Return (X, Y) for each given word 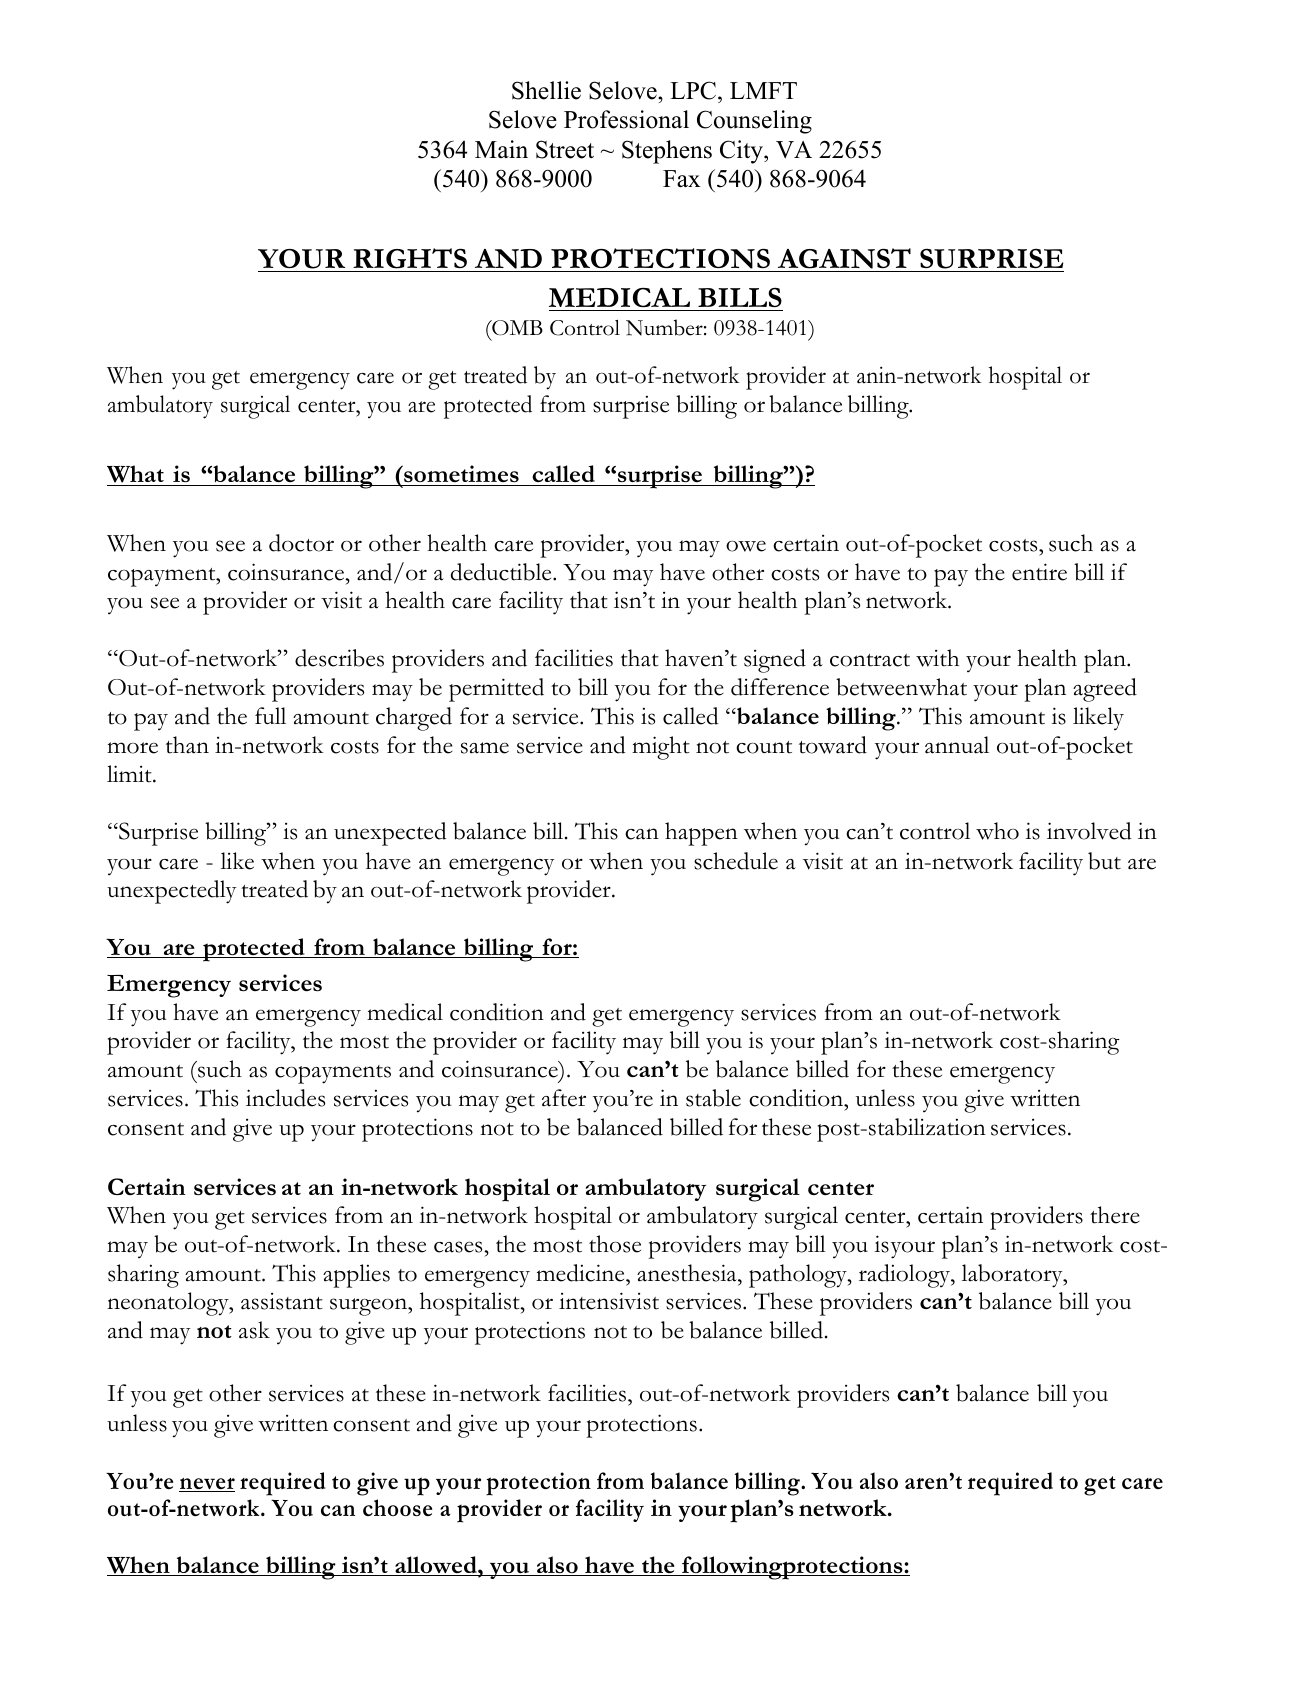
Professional (626, 119)
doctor (301, 543)
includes (285, 1098)
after (564, 1098)
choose (398, 1507)
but (1104, 861)
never (207, 1485)
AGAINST (844, 258)
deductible (502, 572)
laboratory (1013, 1276)
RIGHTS (410, 258)
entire (1039, 572)
